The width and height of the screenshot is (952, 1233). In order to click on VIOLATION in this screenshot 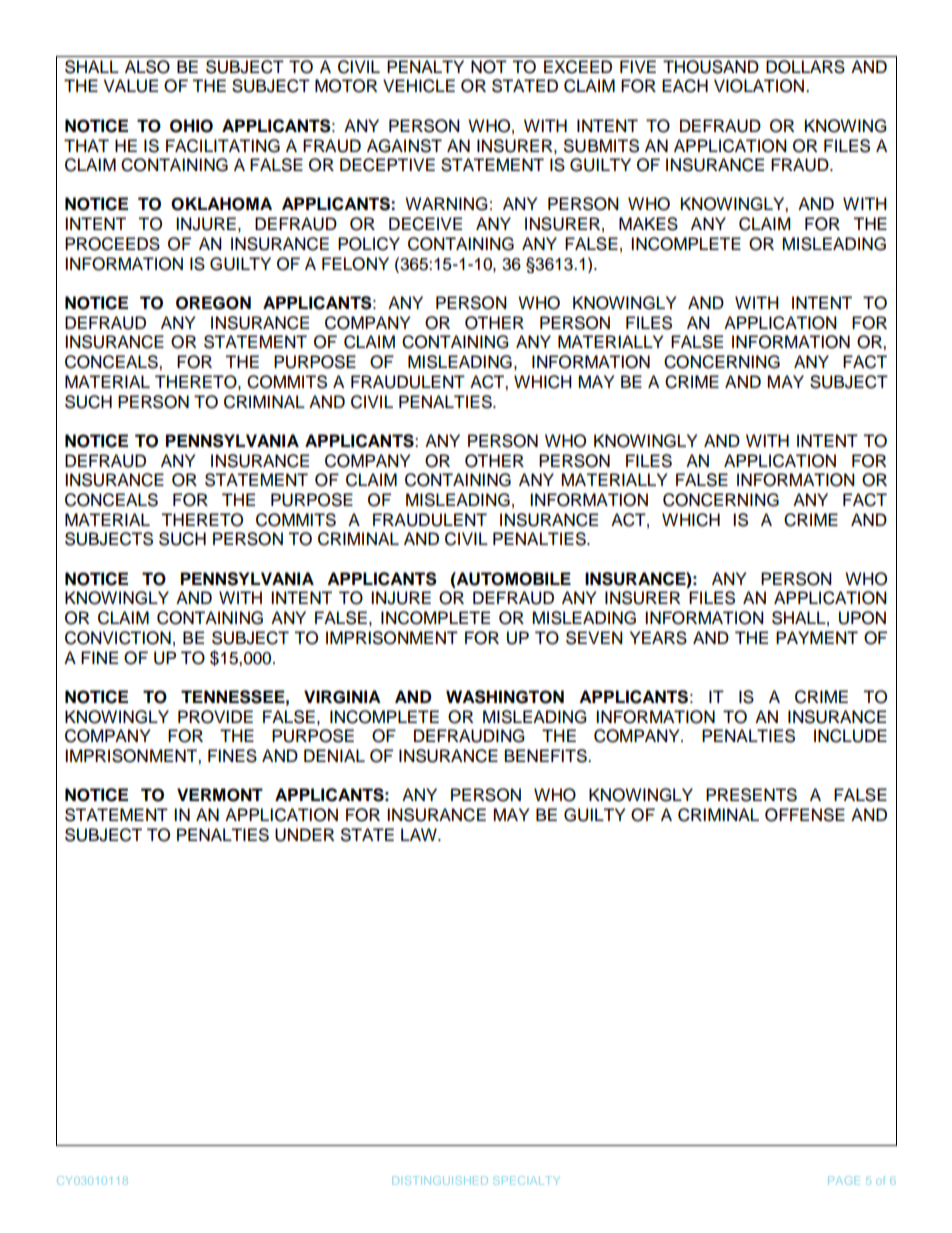, I will do `click(759, 86)`.
